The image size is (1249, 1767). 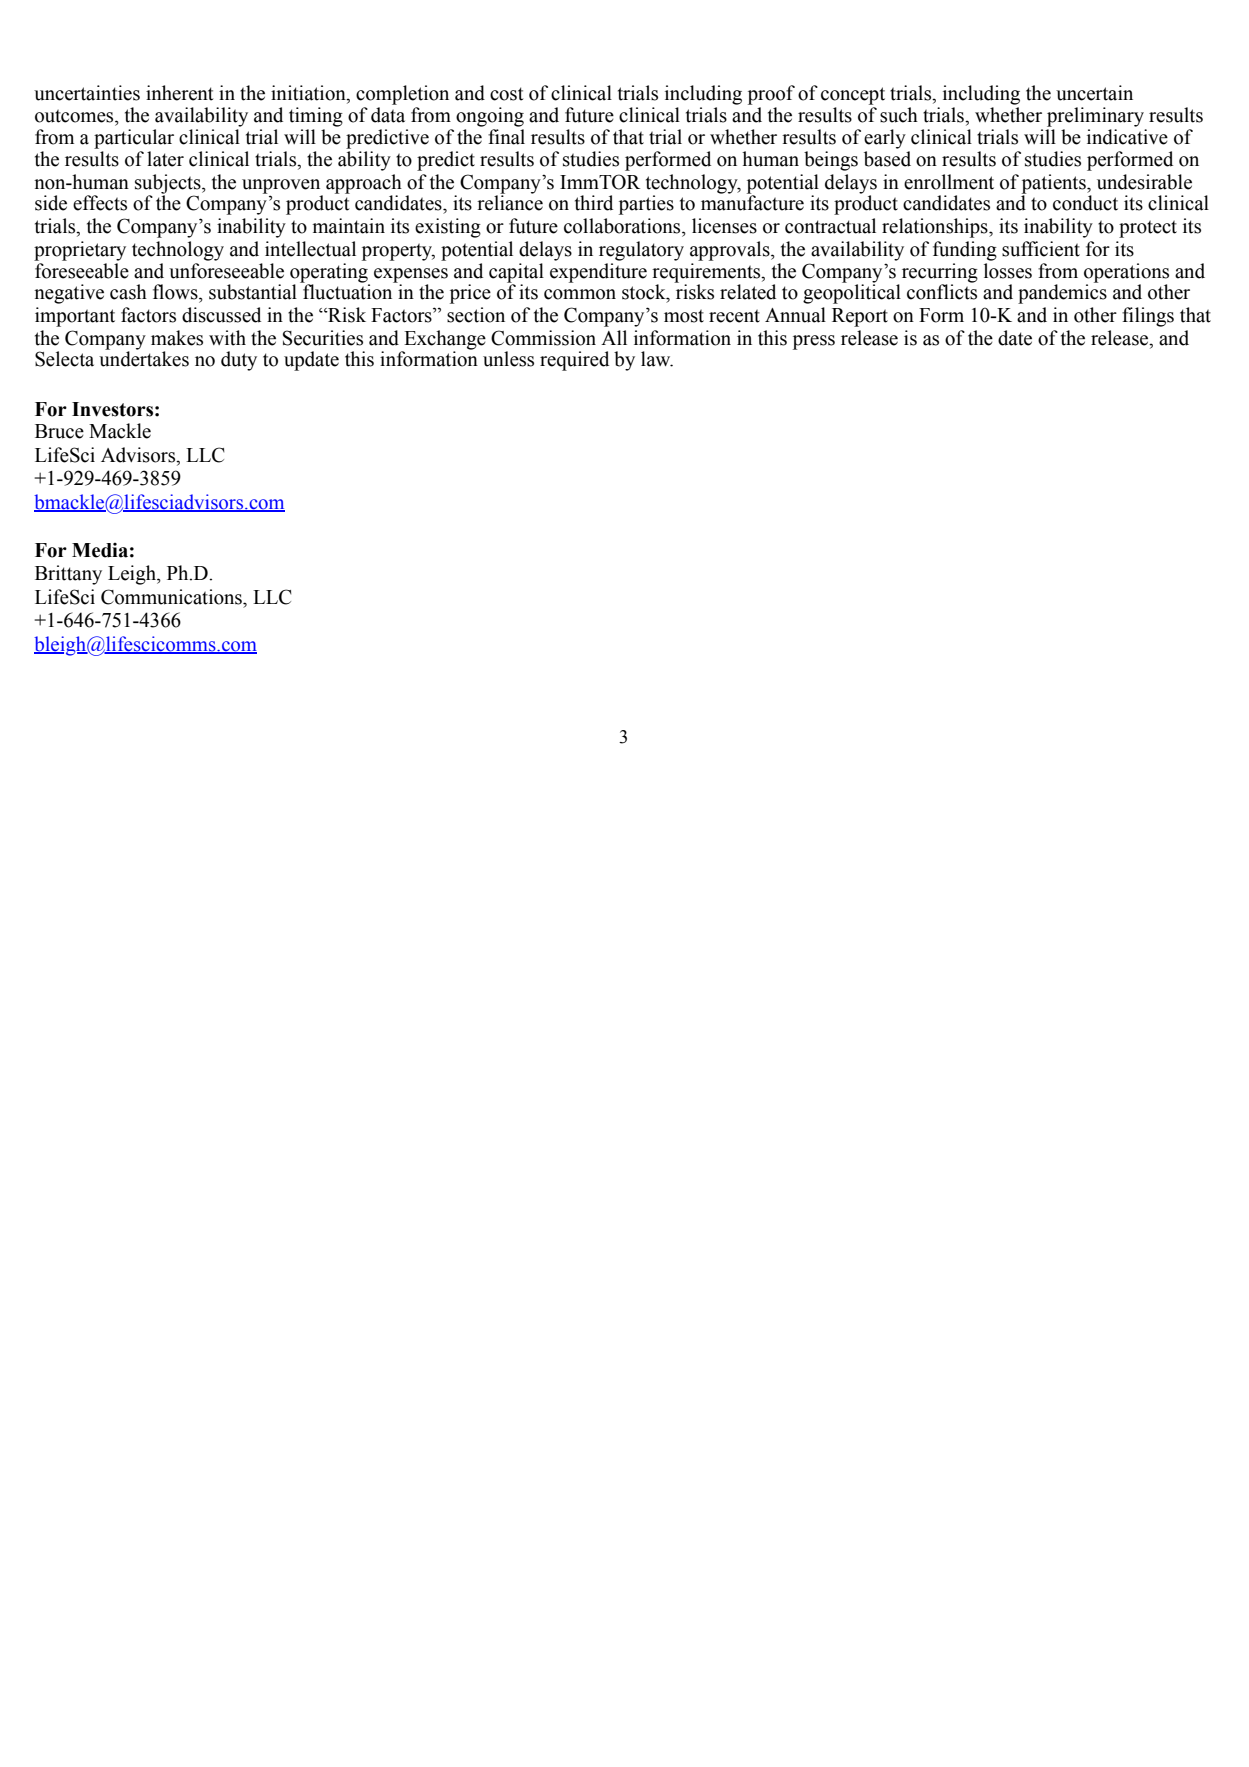 What do you see at coordinates (507, 94) in the document?
I see `cost` at bounding box center [507, 94].
